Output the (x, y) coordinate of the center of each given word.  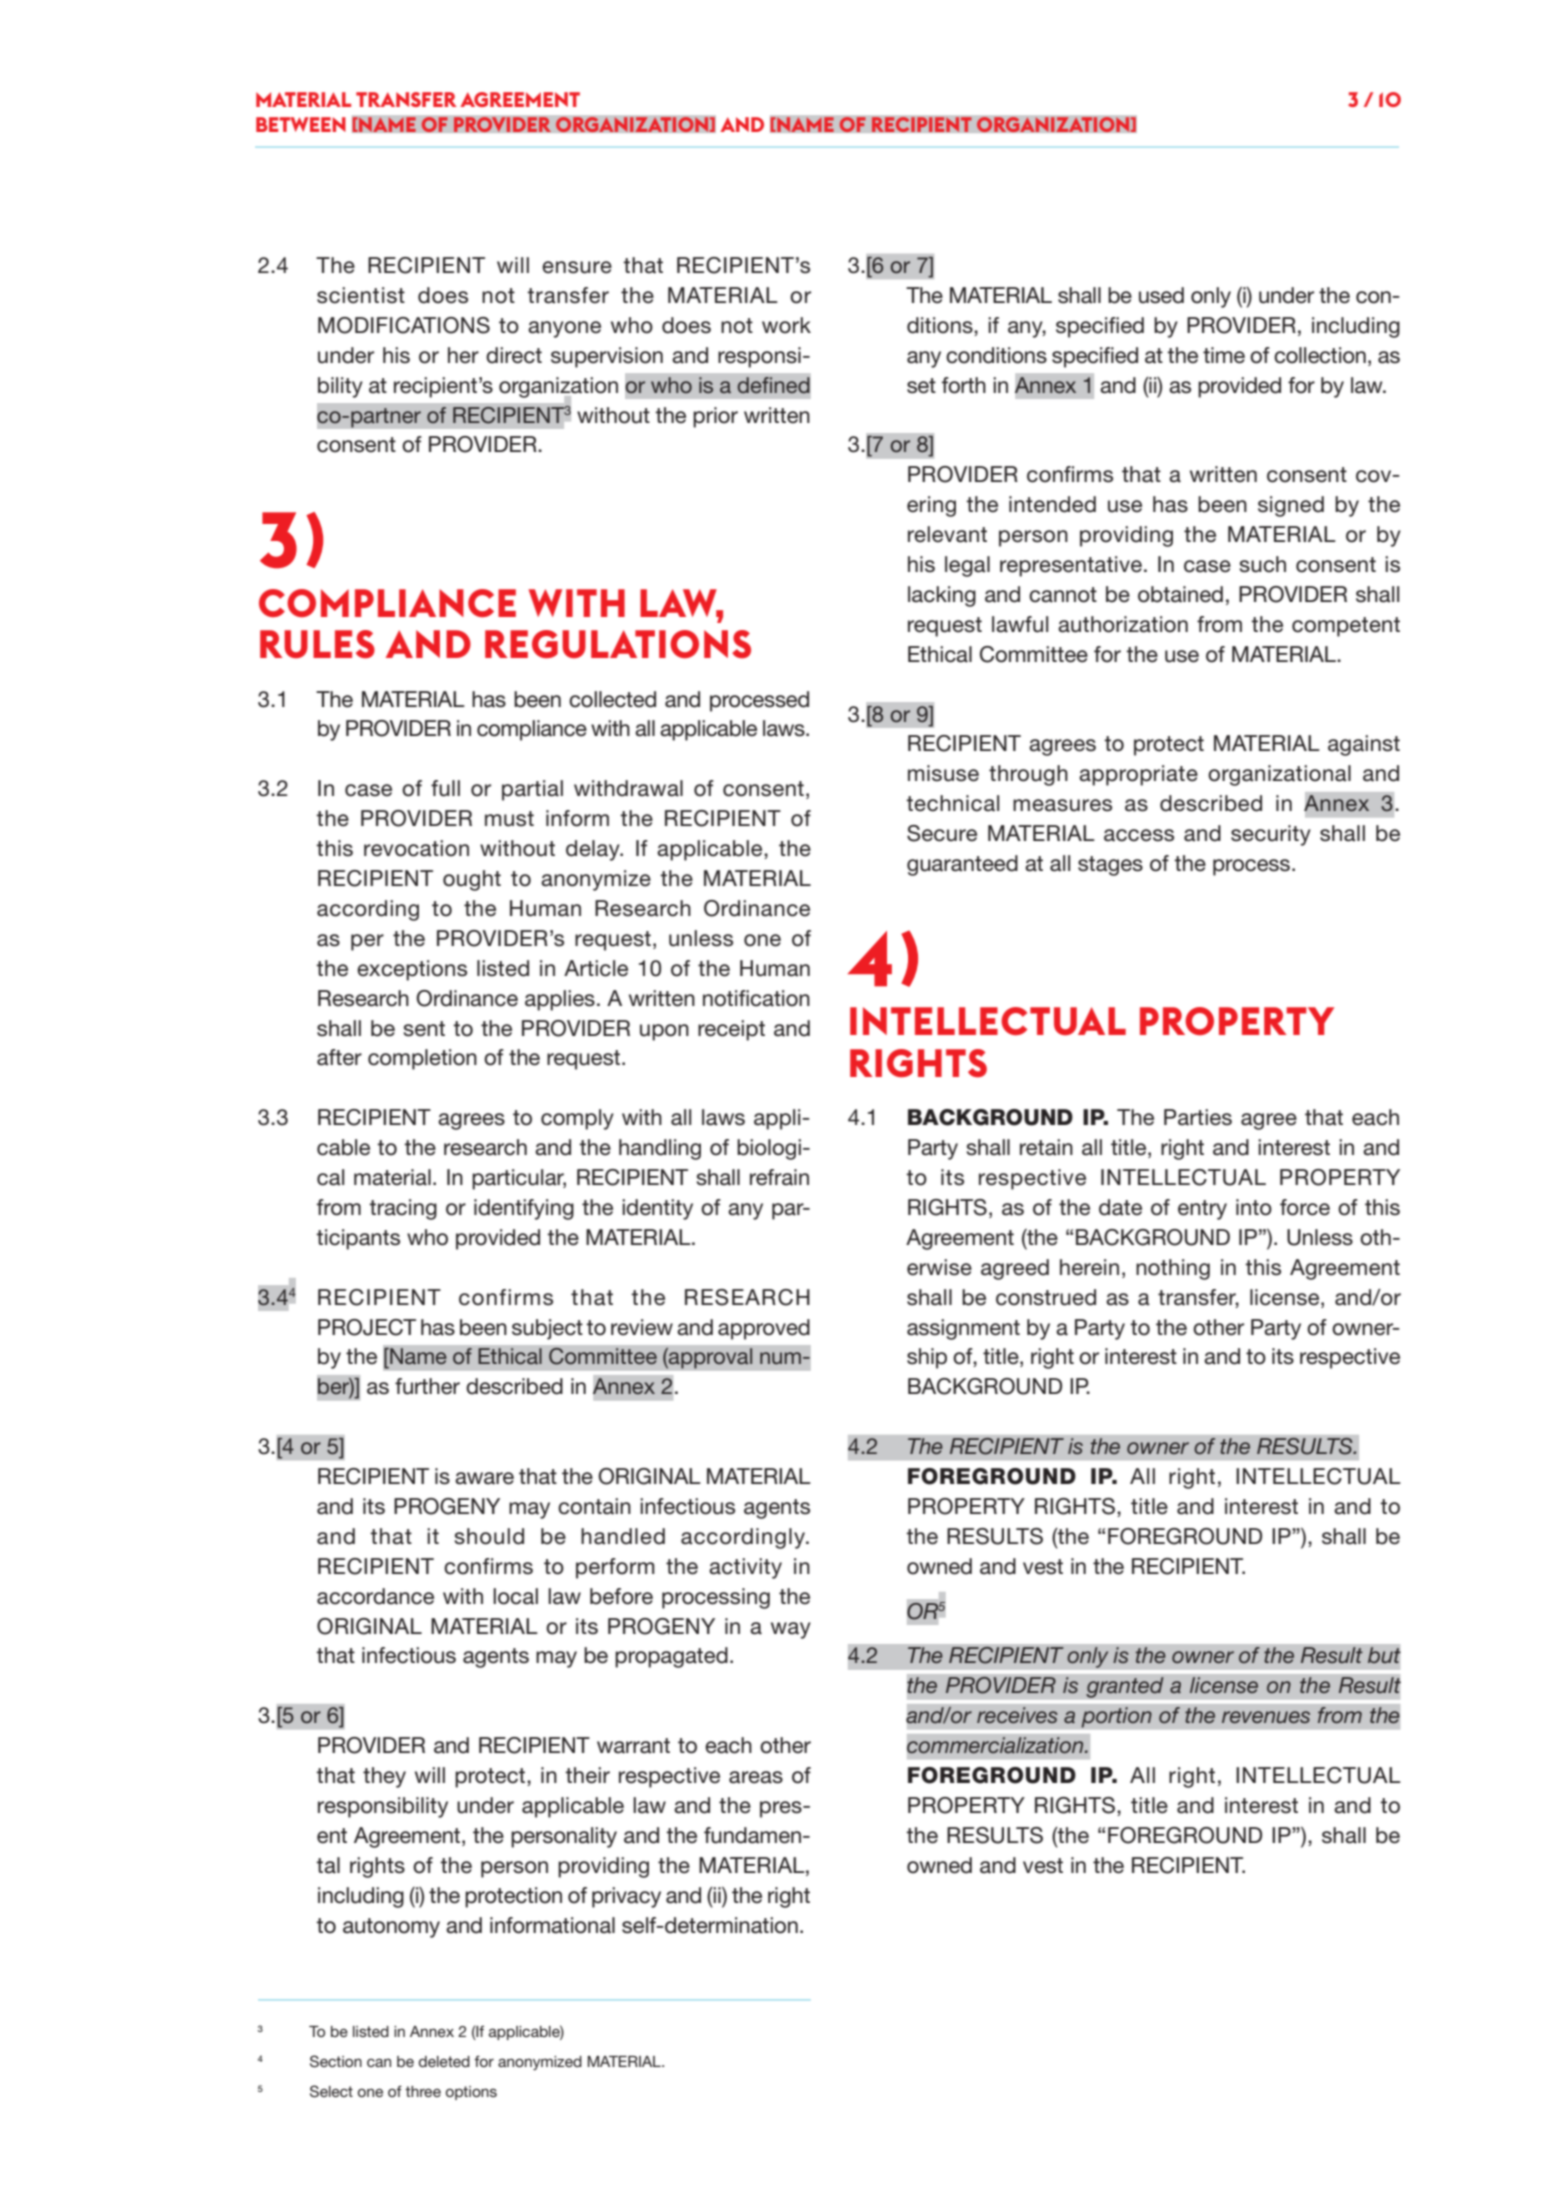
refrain (779, 1177)
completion (422, 1059)
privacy (626, 1897)
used (1161, 295)
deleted (444, 2061)
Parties (1198, 1117)
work (786, 325)
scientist (361, 295)
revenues (1266, 1717)
